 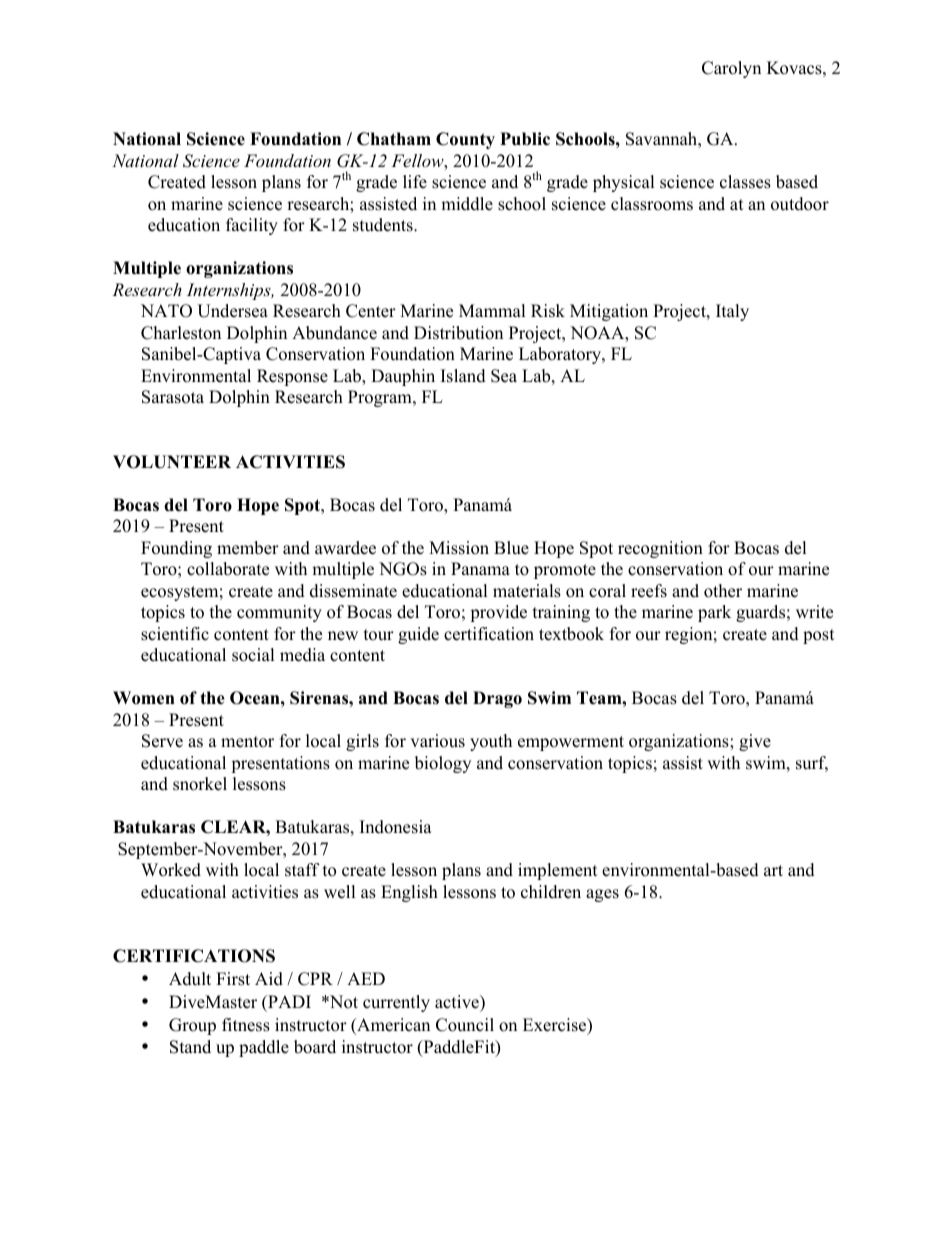 I want to click on Chatham, so click(x=394, y=139).
